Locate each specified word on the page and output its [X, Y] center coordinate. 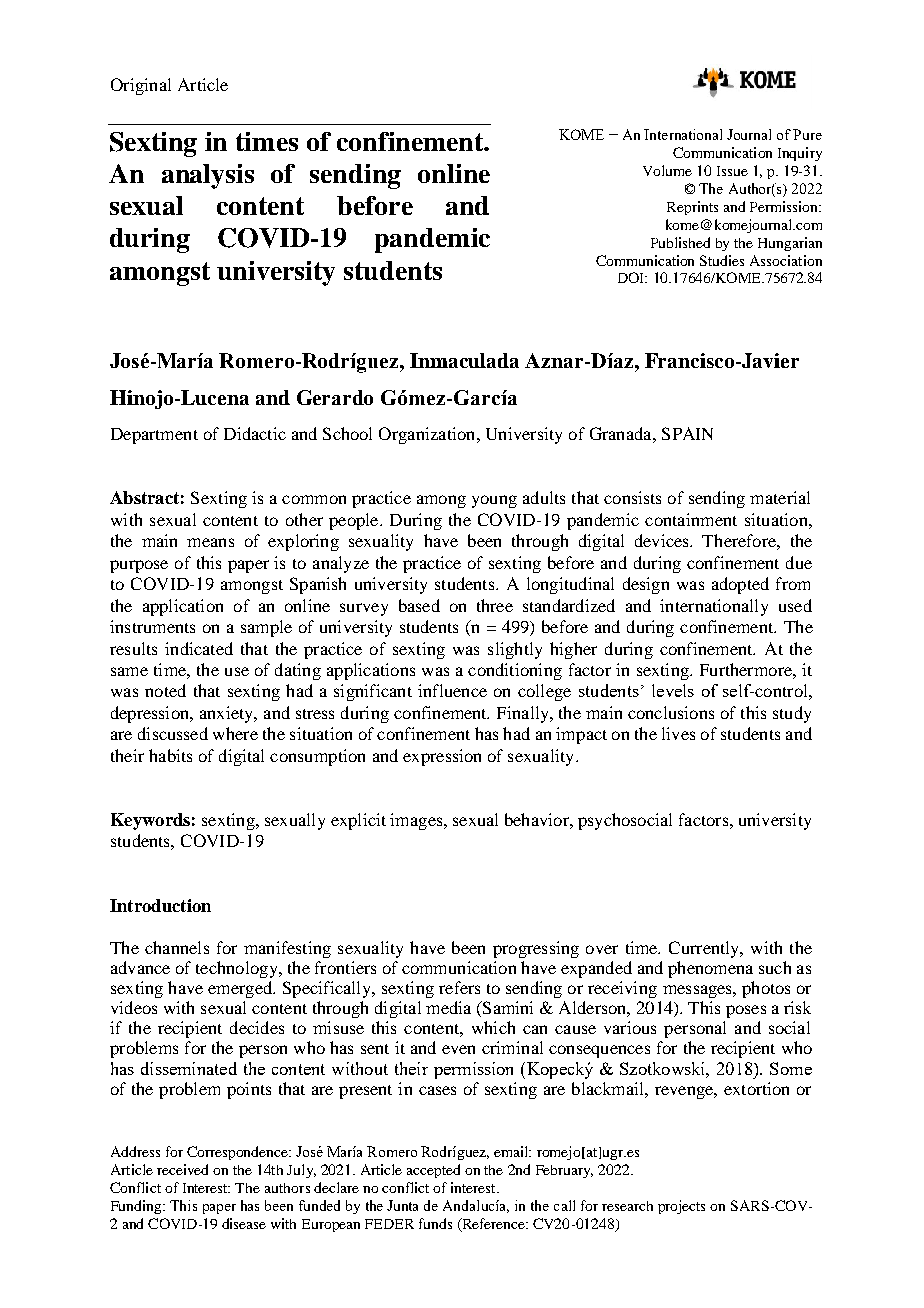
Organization [428, 435]
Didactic [255, 433]
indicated [199, 648]
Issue [732, 171]
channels [177, 947]
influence [452, 690]
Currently [705, 949]
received [182, 1169]
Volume [667, 170]
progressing [536, 949]
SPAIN [687, 433]
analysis [208, 176]
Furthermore [747, 669]
